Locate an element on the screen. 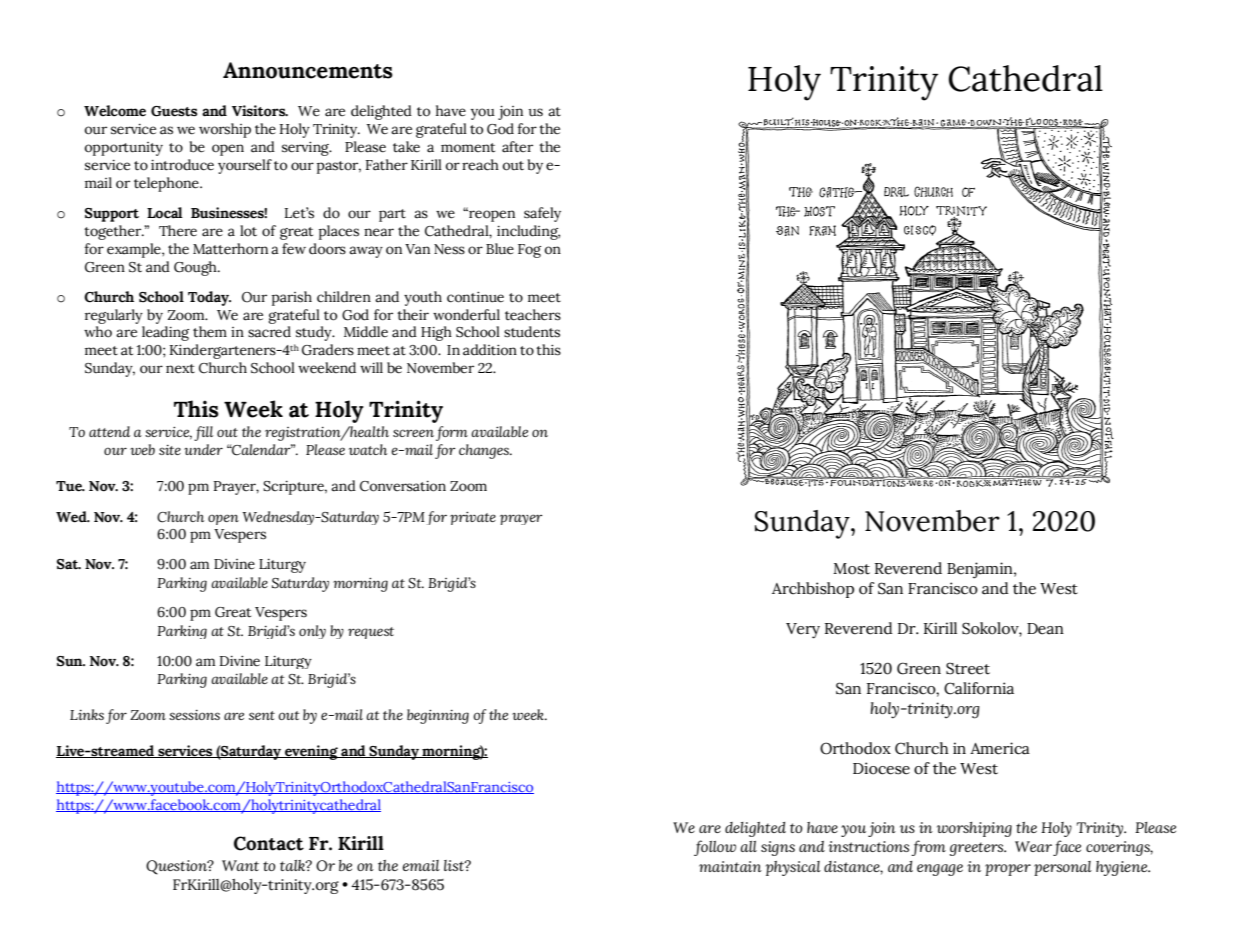 Image resolution: width=1233 pixels, height=952 pixels. Most is located at coordinates (851, 569).
